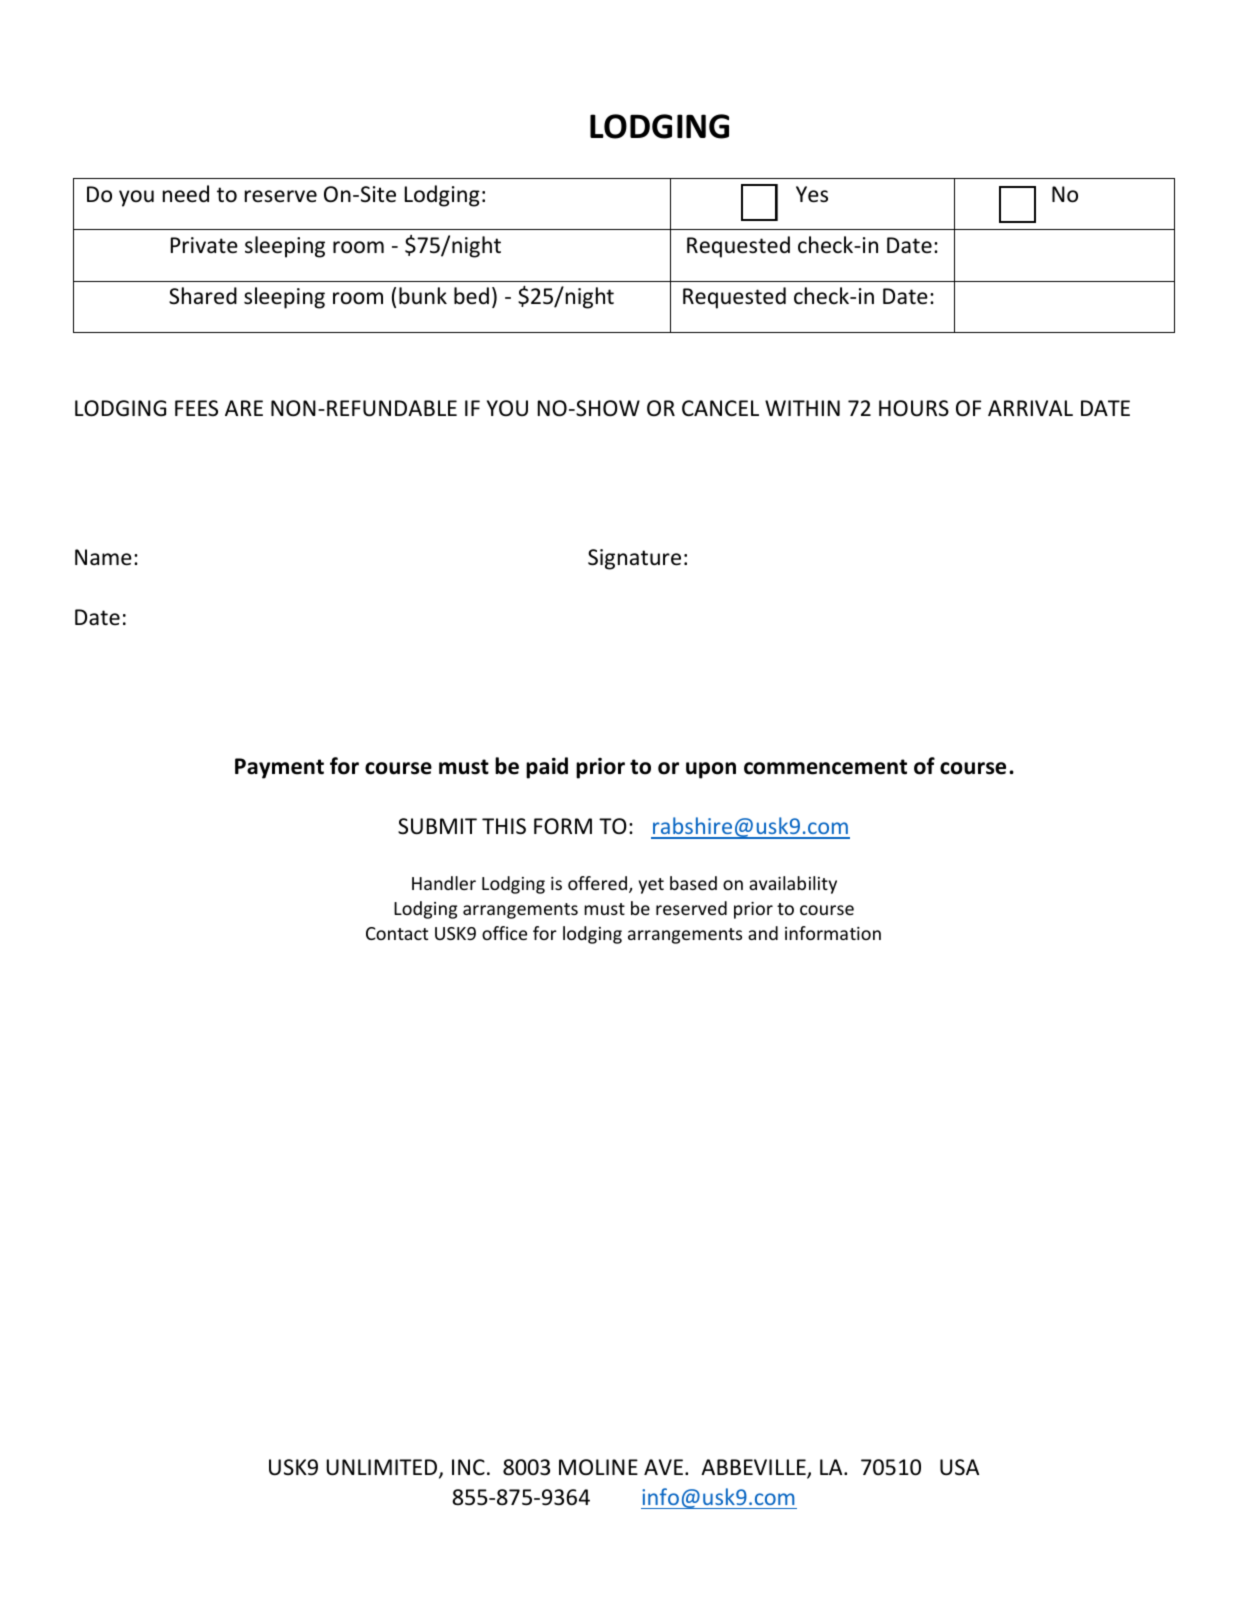 This screenshot has width=1248, height=1615. What do you see at coordinates (383, 1468) in the screenshot?
I see `UNLIMITED` at bounding box center [383, 1468].
